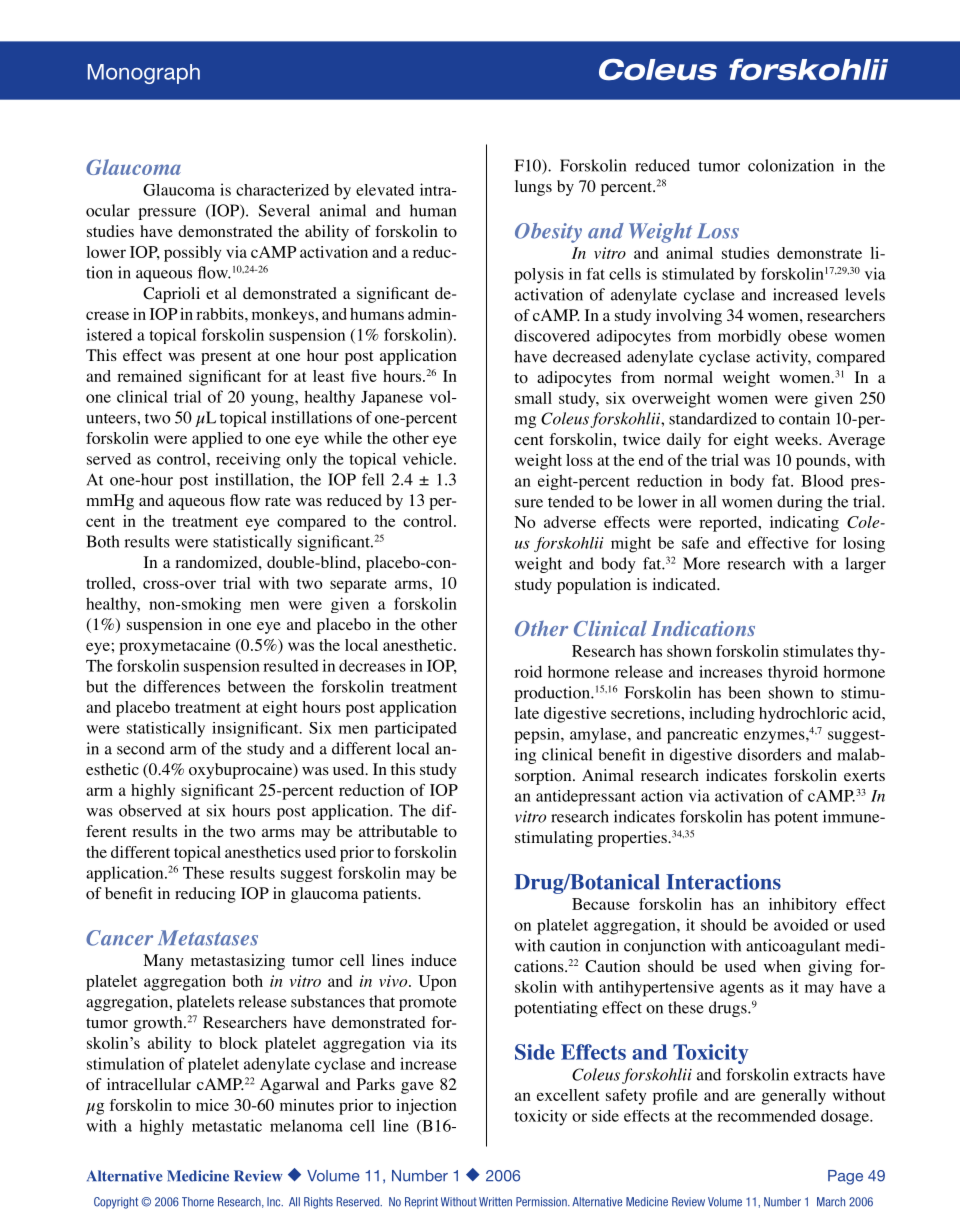 The height and width of the page is (1232, 960). Describe the element at coordinates (845, 1177) in the page. I see `Page` at that location.
